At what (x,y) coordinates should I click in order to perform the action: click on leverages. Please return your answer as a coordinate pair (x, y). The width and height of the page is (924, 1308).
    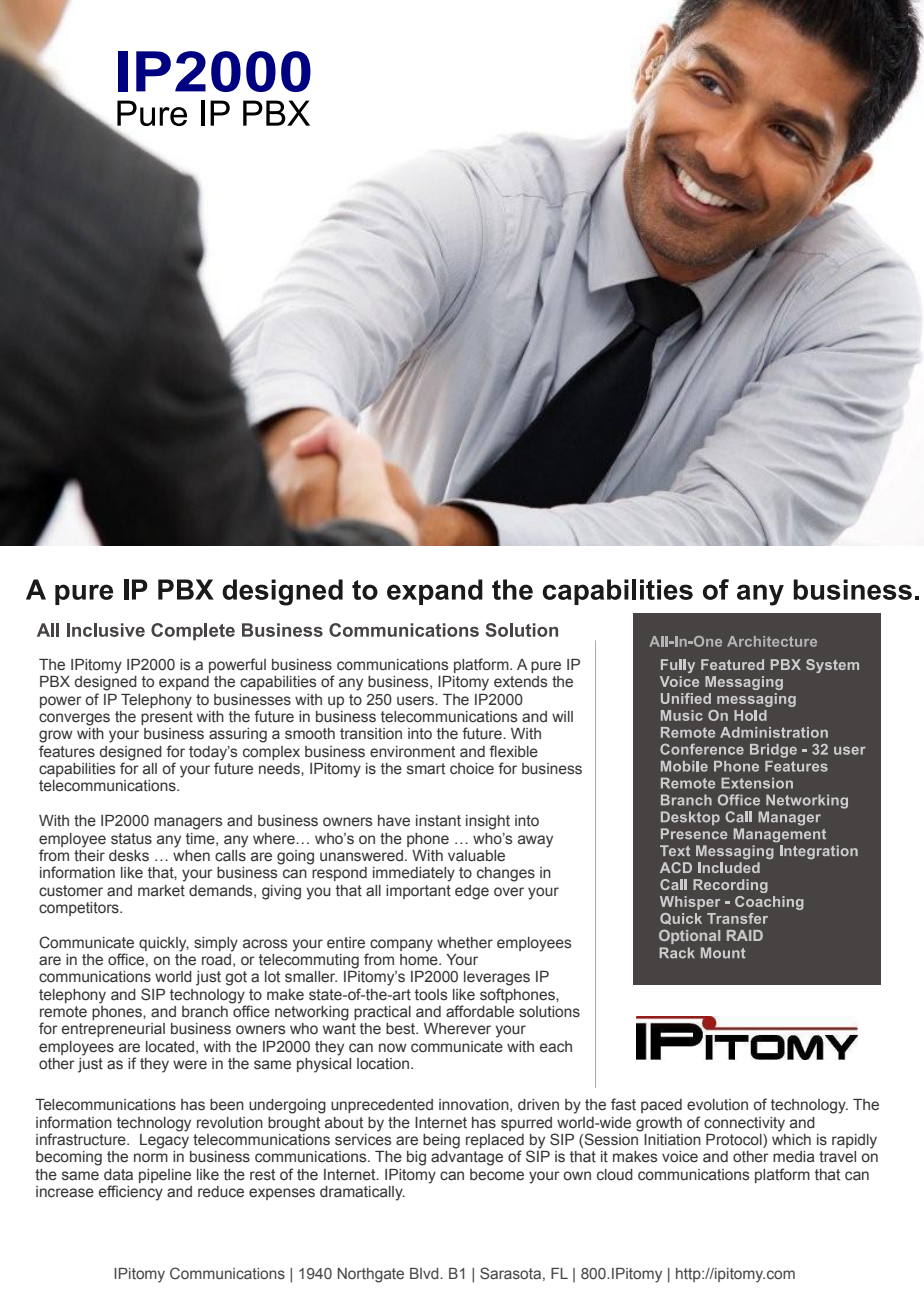
    Looking at the image, I should click on (497, 978).
